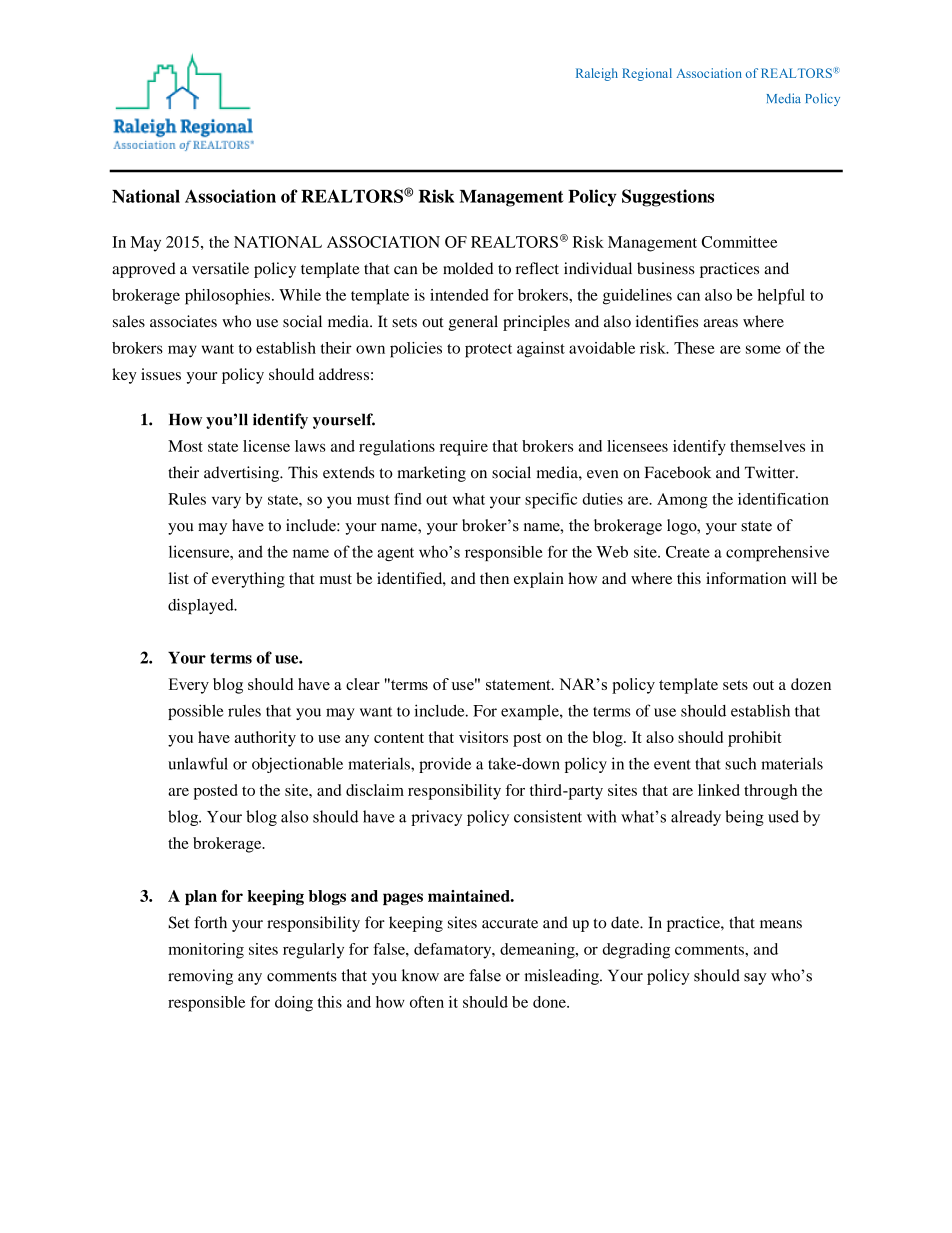 This screenshot has width=952, height=1233. I want to click on vary, so click(226, 502).
